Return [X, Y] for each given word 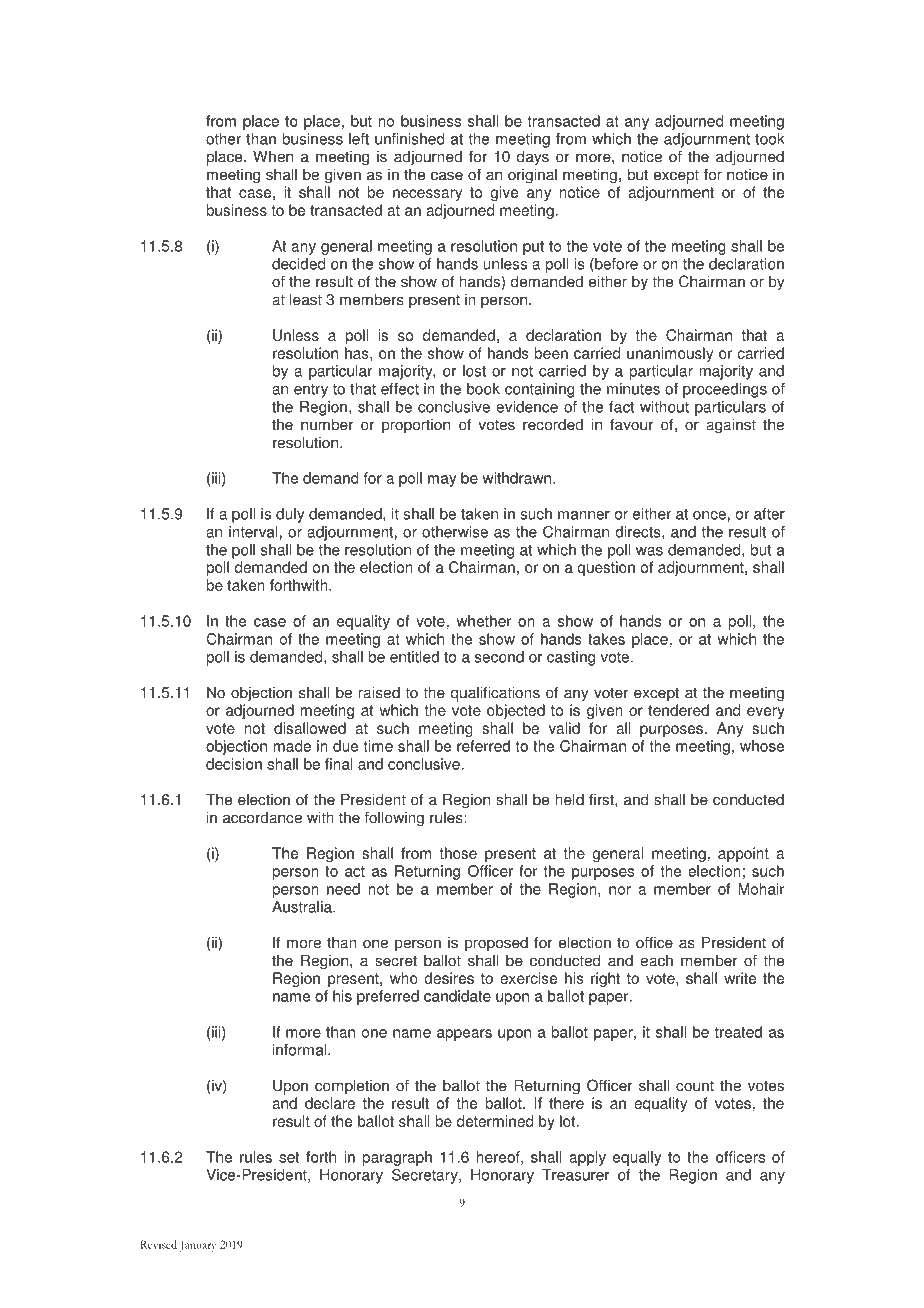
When [273, 156]
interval [253, 532]
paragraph [397, 1158]
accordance [262, 817]
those [458, 853]
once [709, 515]
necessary [427, 195]
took [770, 139]
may [442, 481]
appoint [743, 854]
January [197, 1246]
